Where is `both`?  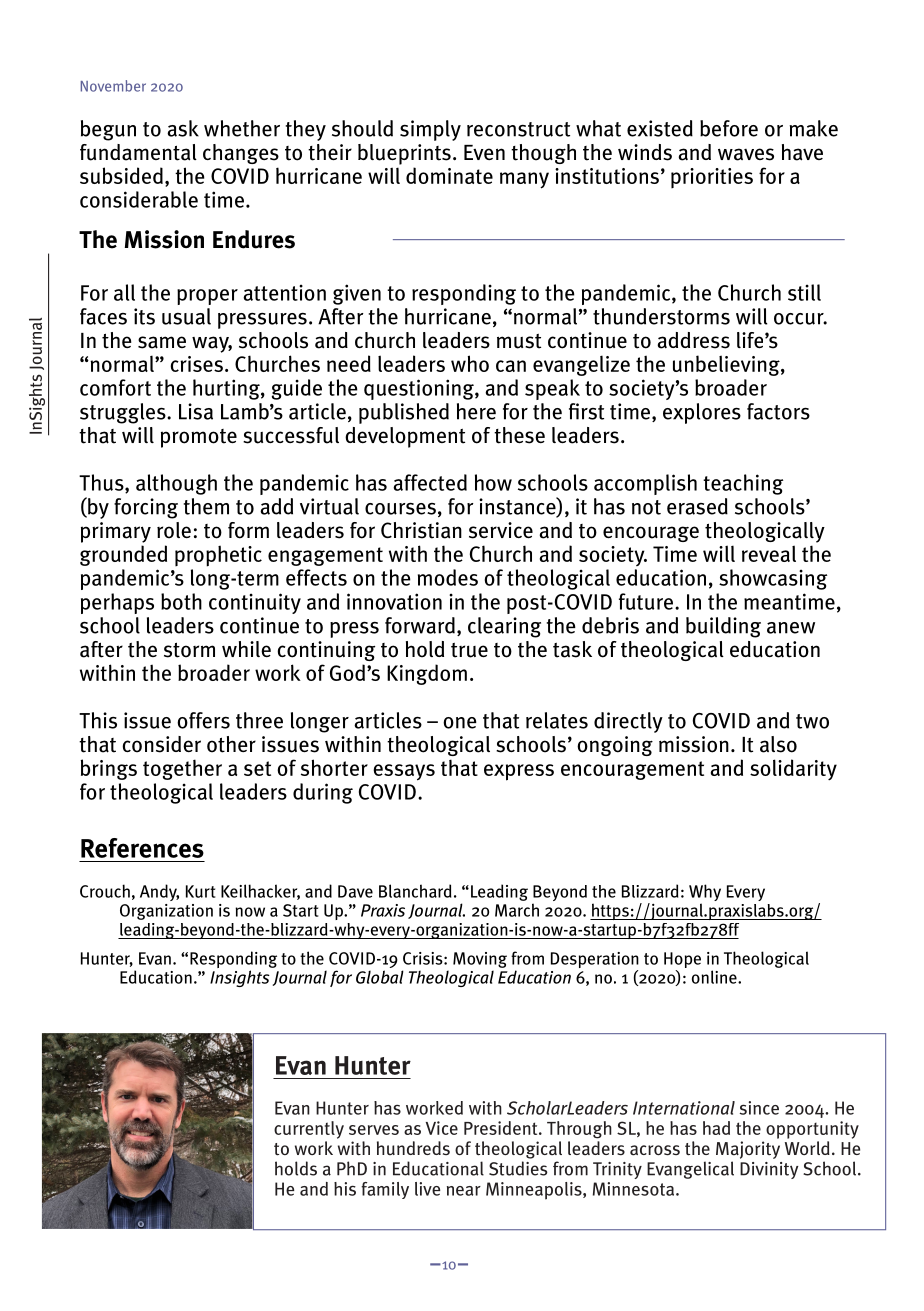
both is located at coordinates (181, 601).
